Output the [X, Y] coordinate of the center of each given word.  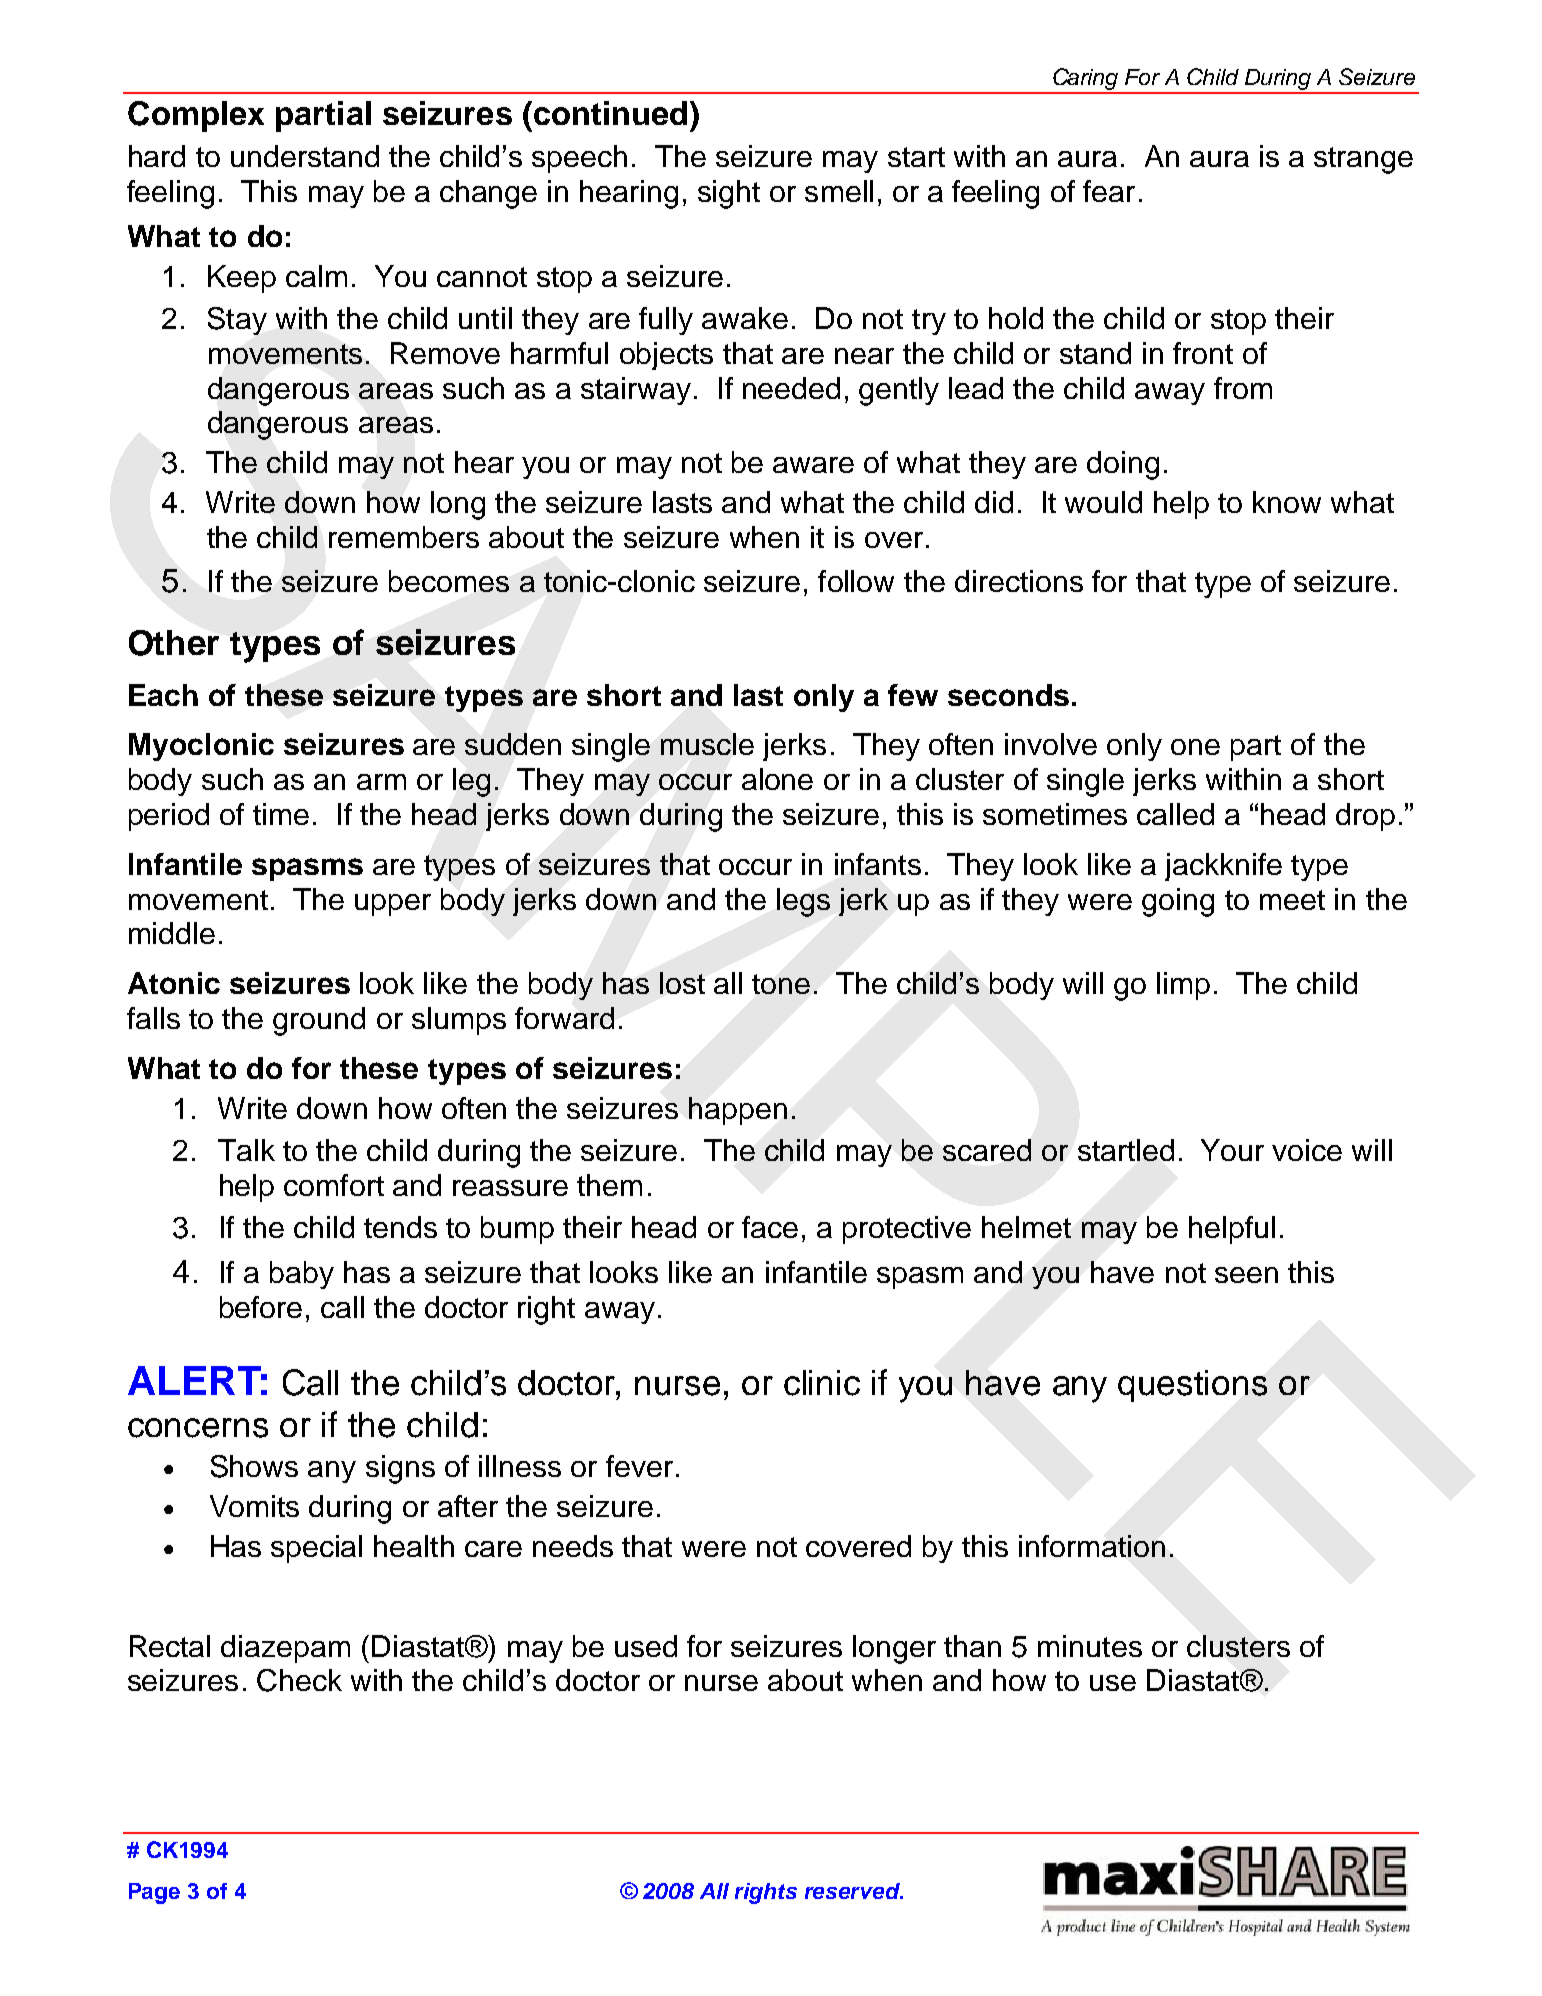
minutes [1090, 1646]
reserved [854, 1891]
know [1287, 502]
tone [781, 984]
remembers [404, 537]
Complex [196, 116]
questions [1192, 1386]
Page [154, 1893]
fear [1109, 191]
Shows [254, 1466]
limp [1183, 986]
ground [319, 1021]
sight [729, 194]
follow [856, 581]
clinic [822, 1383]
